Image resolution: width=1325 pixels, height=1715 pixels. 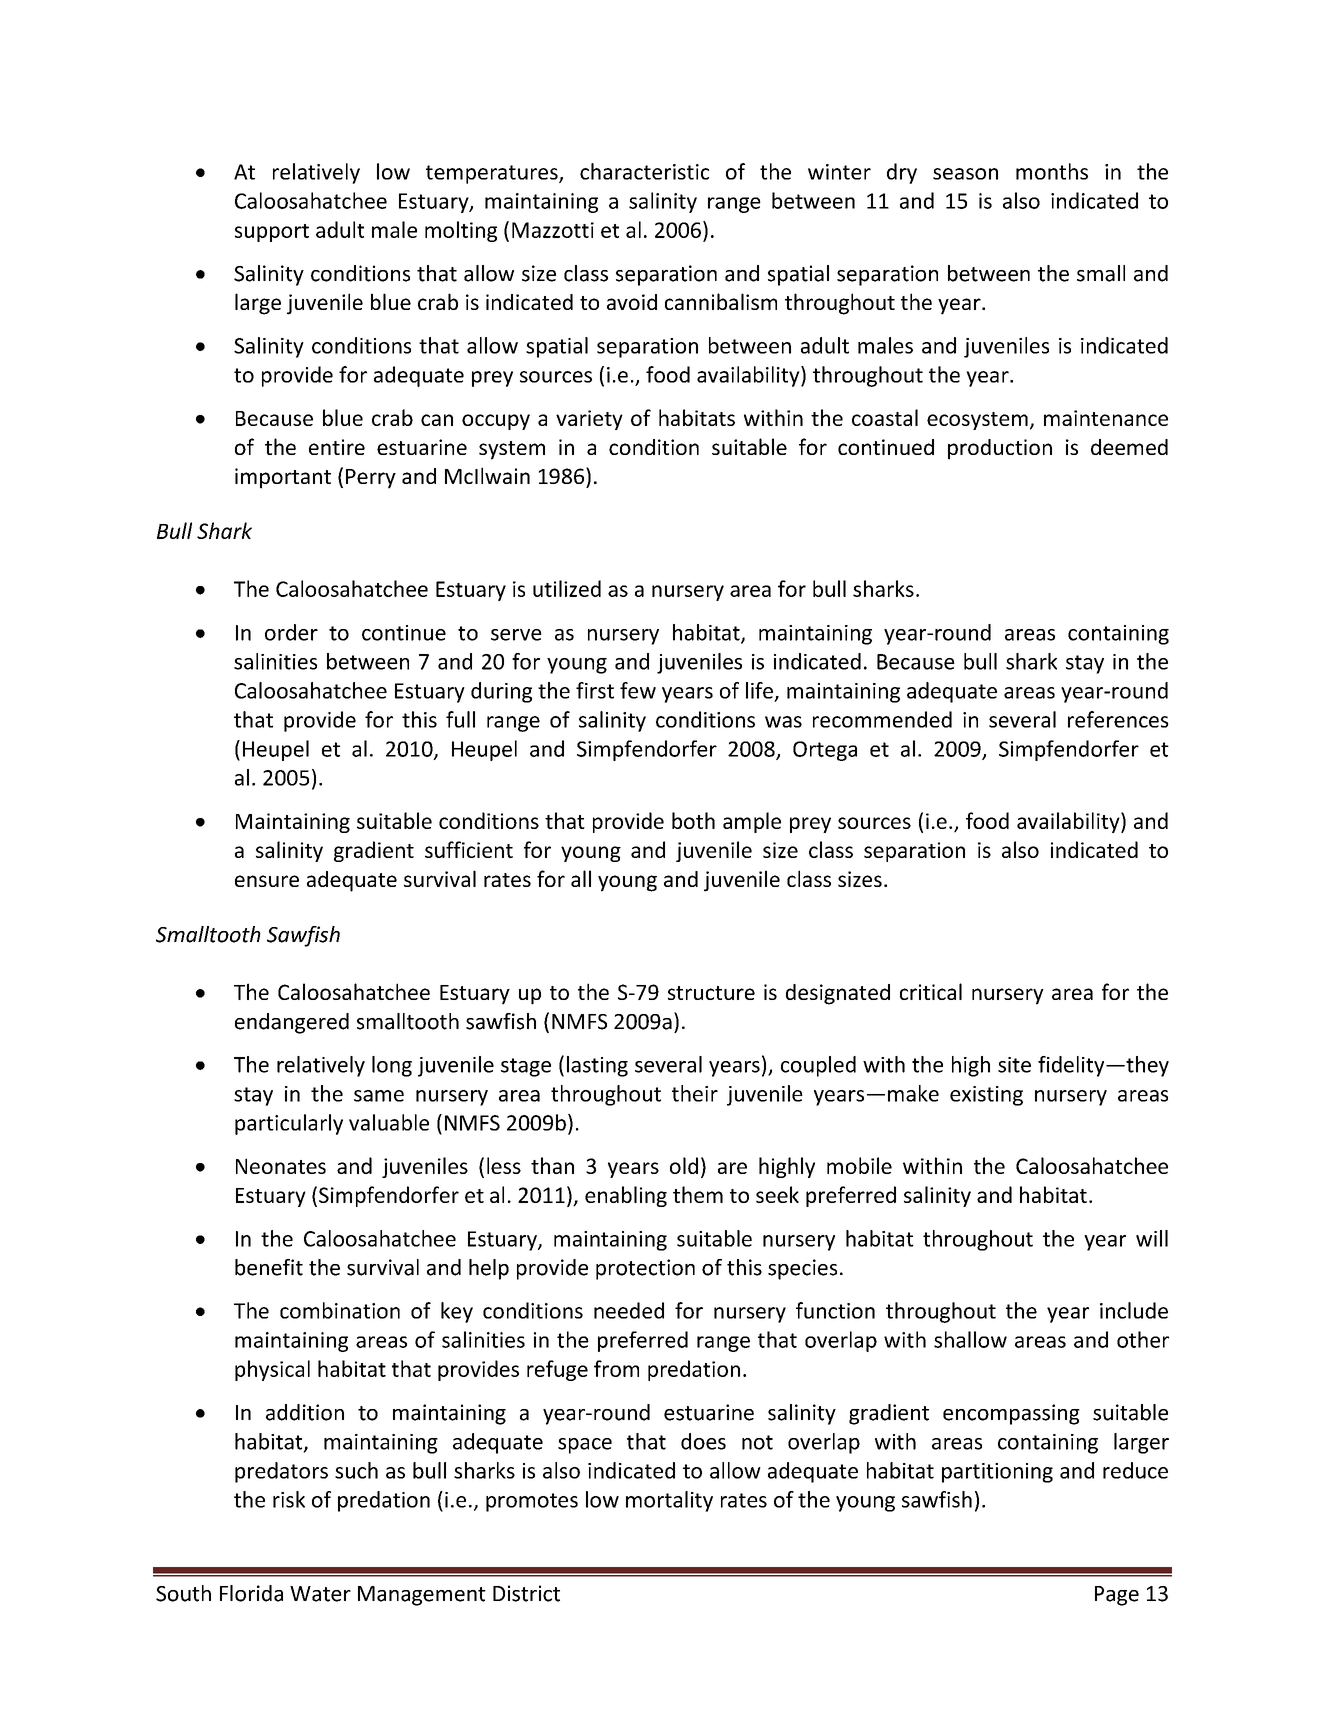 I want to click on variety, so click(x=589, y=420).
